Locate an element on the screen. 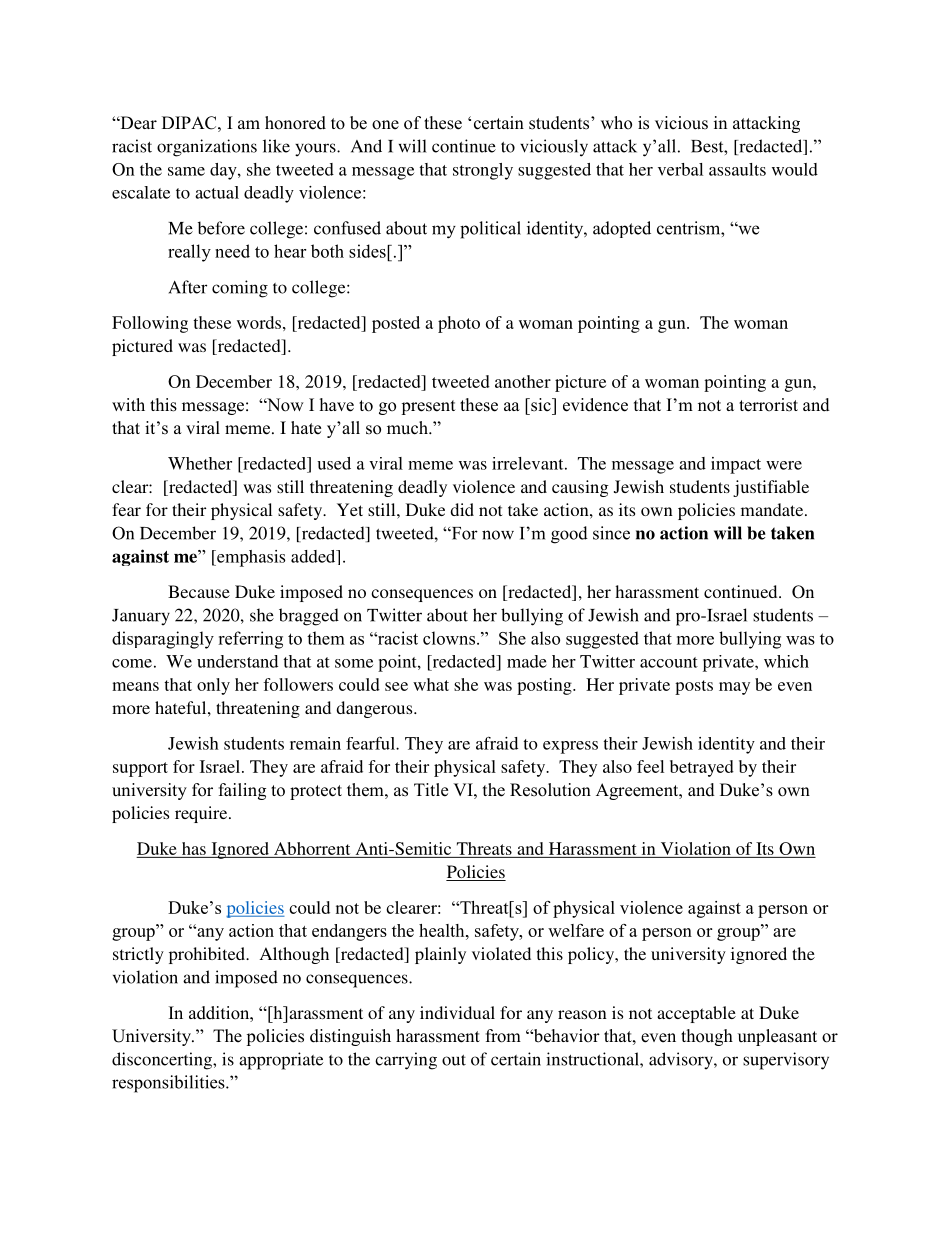  from is located at coordinates (503, 1036).
